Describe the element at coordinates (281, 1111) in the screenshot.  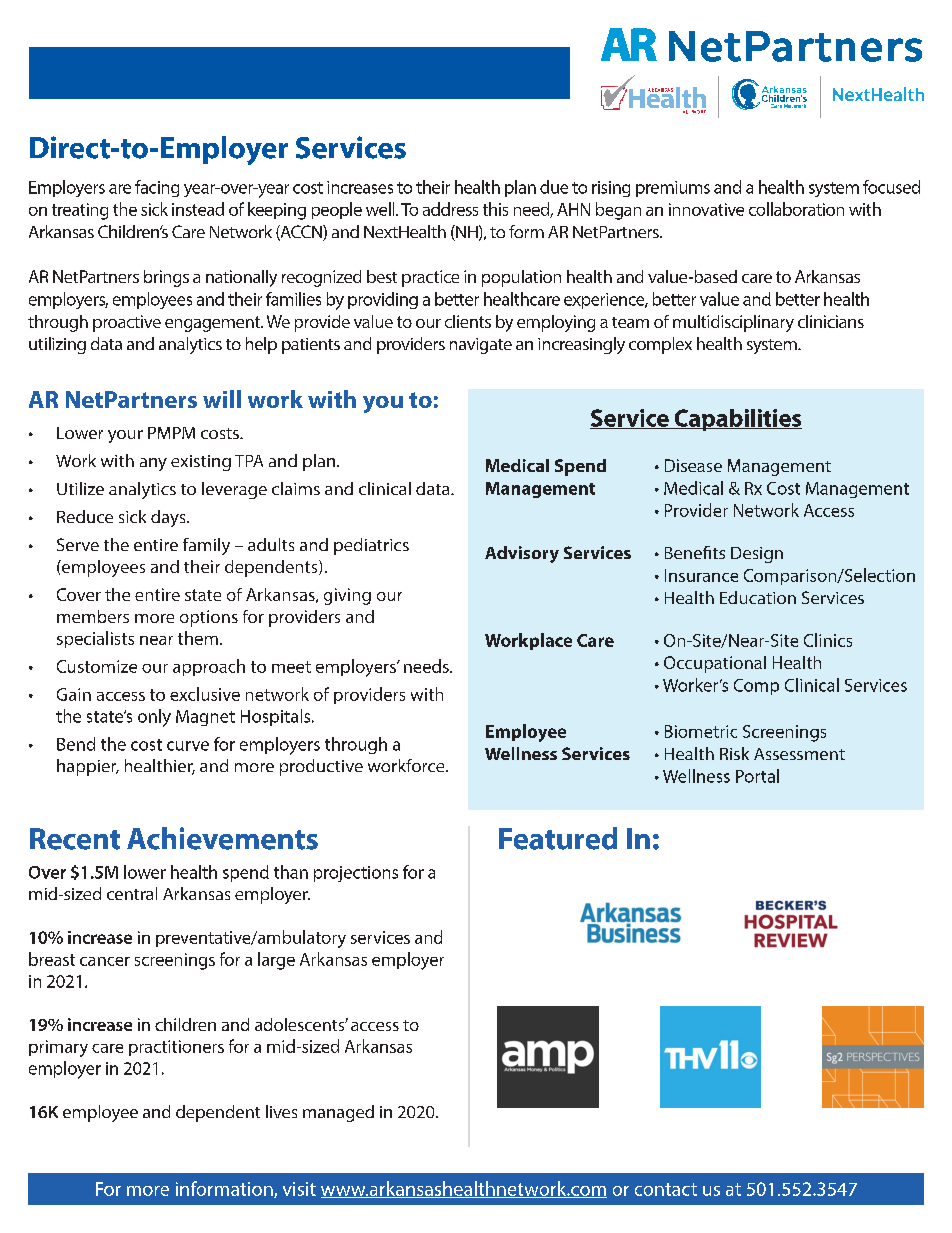
I see `lives` at that location.
